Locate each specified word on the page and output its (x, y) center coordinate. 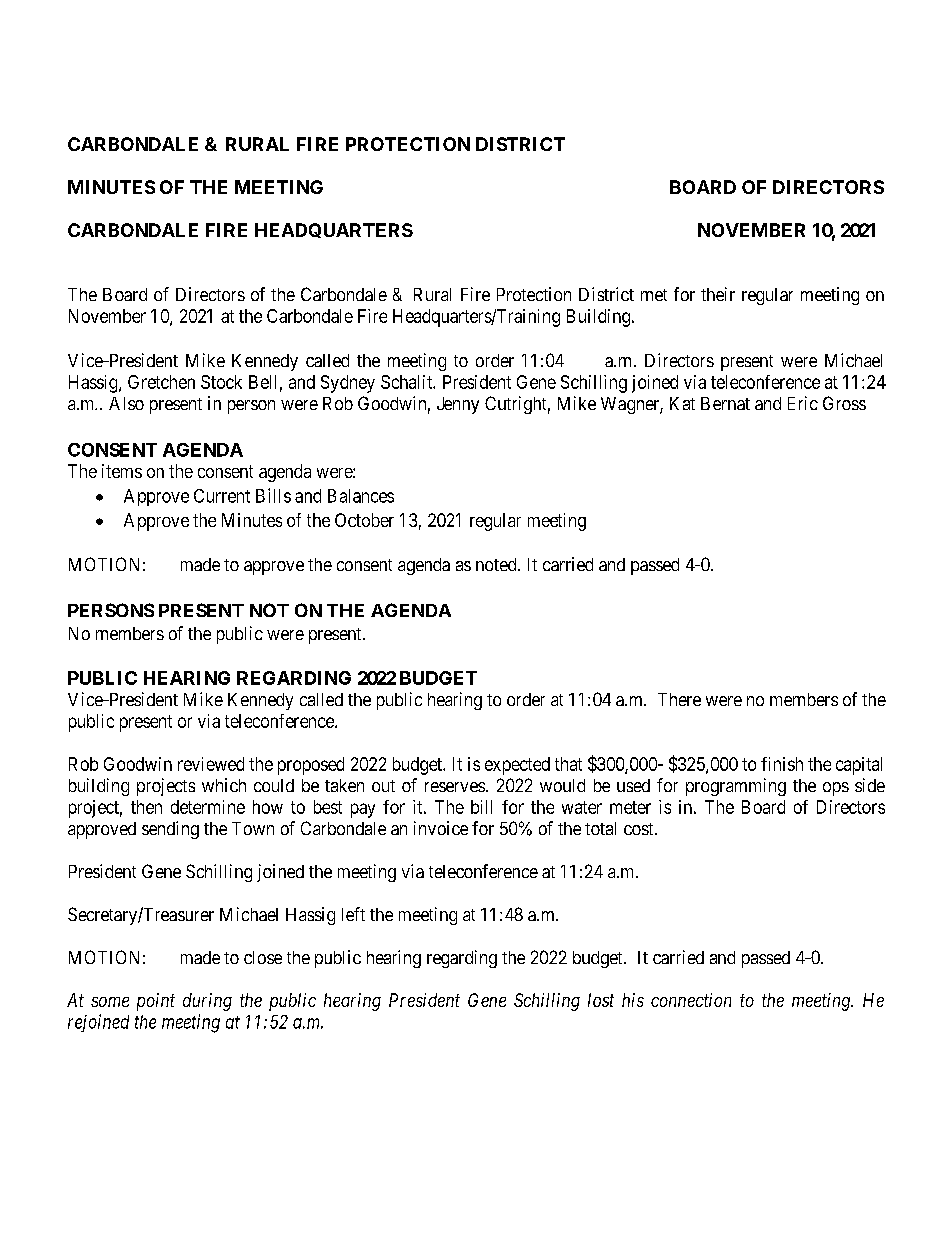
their (718, 294)
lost (601, 1000)
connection (691, 1000)
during (207, 1002)
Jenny (458, 405)
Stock (221, 382)
